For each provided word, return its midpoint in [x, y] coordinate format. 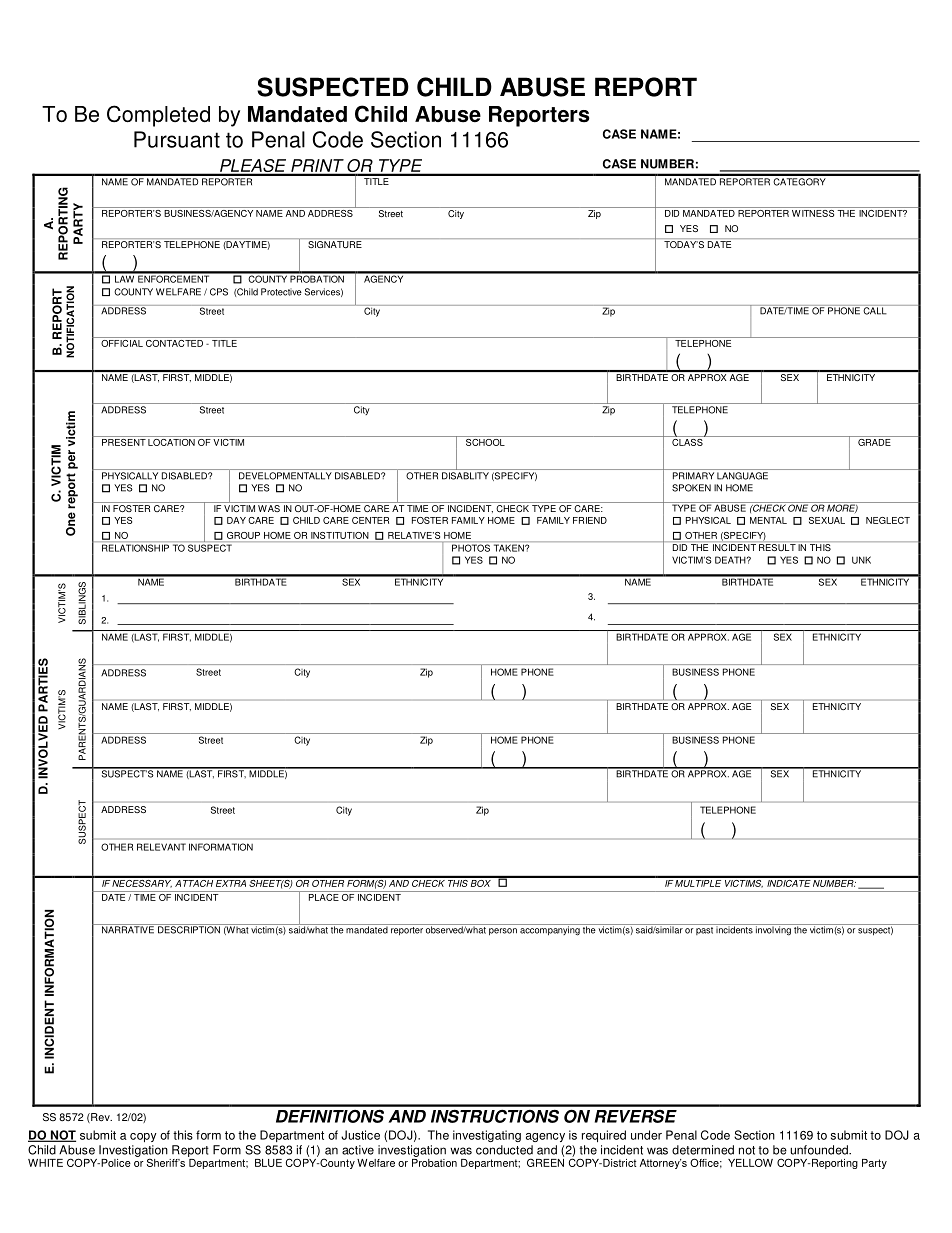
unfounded [820, 1150]
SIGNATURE [335, 244]
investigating [487, 1136]
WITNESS [813, 212]
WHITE [45, 1163]
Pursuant [177, 139]
